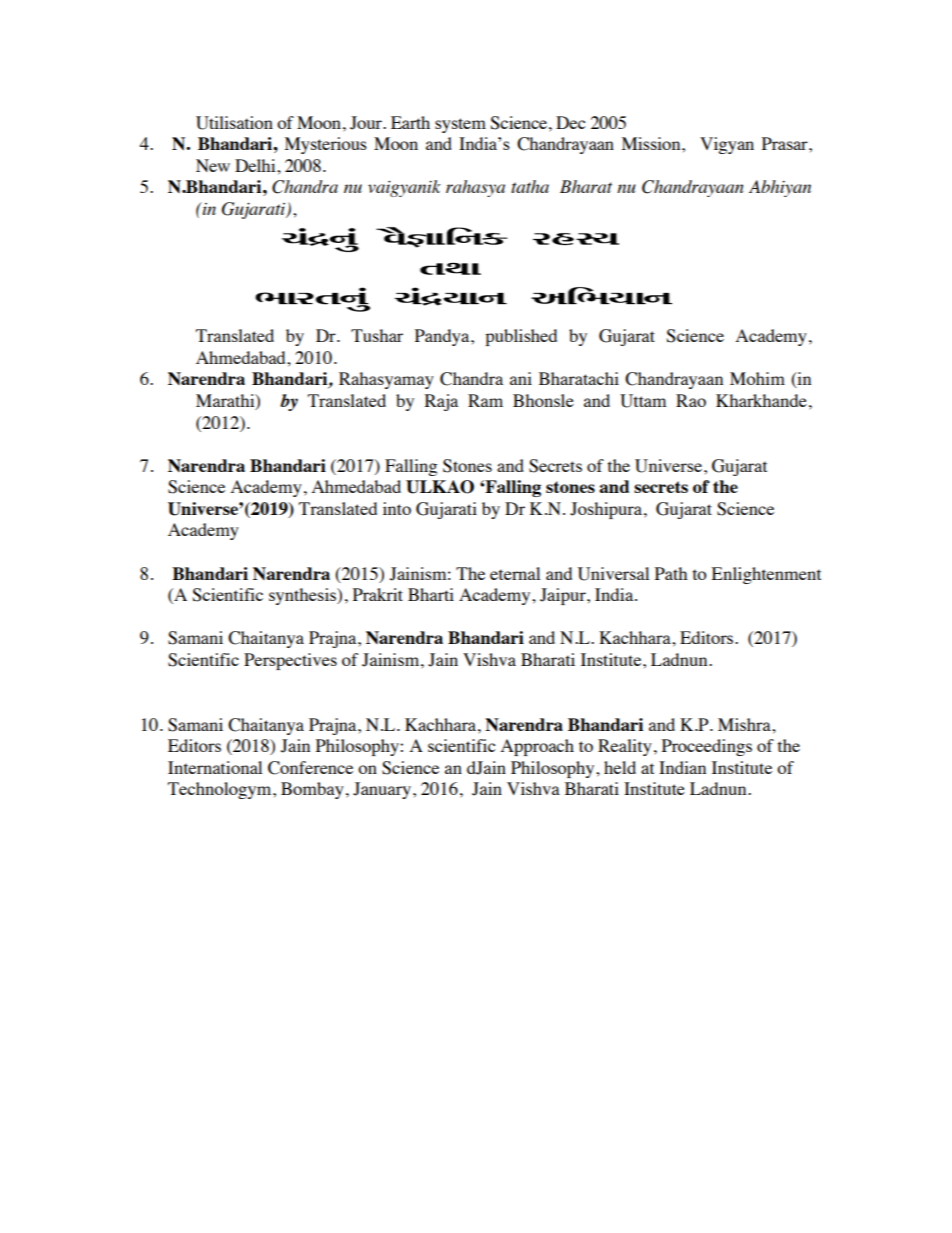  What do you see at coordinates (256, 165) in the screenshot?
I see `Delhi` at bounding box center [256, 165].
